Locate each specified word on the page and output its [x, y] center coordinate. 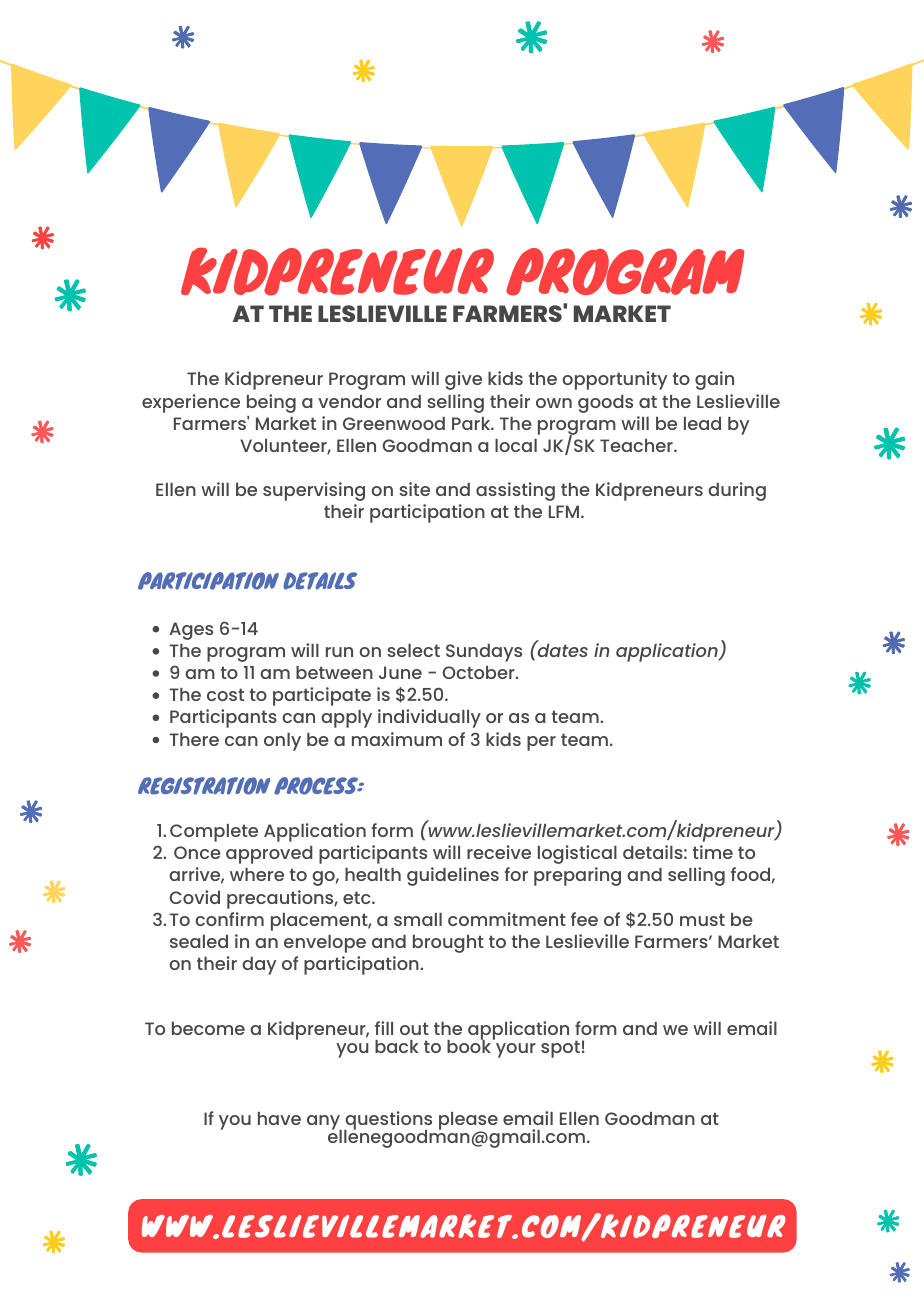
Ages [191, 631]
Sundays [484, 653]
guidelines [453, 876]
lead [702, 423]
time [713, 852]
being [271, 403]
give [463, 380]
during [737, 491]
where [257, 874]
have [279, 1118]
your [516, 1050]
